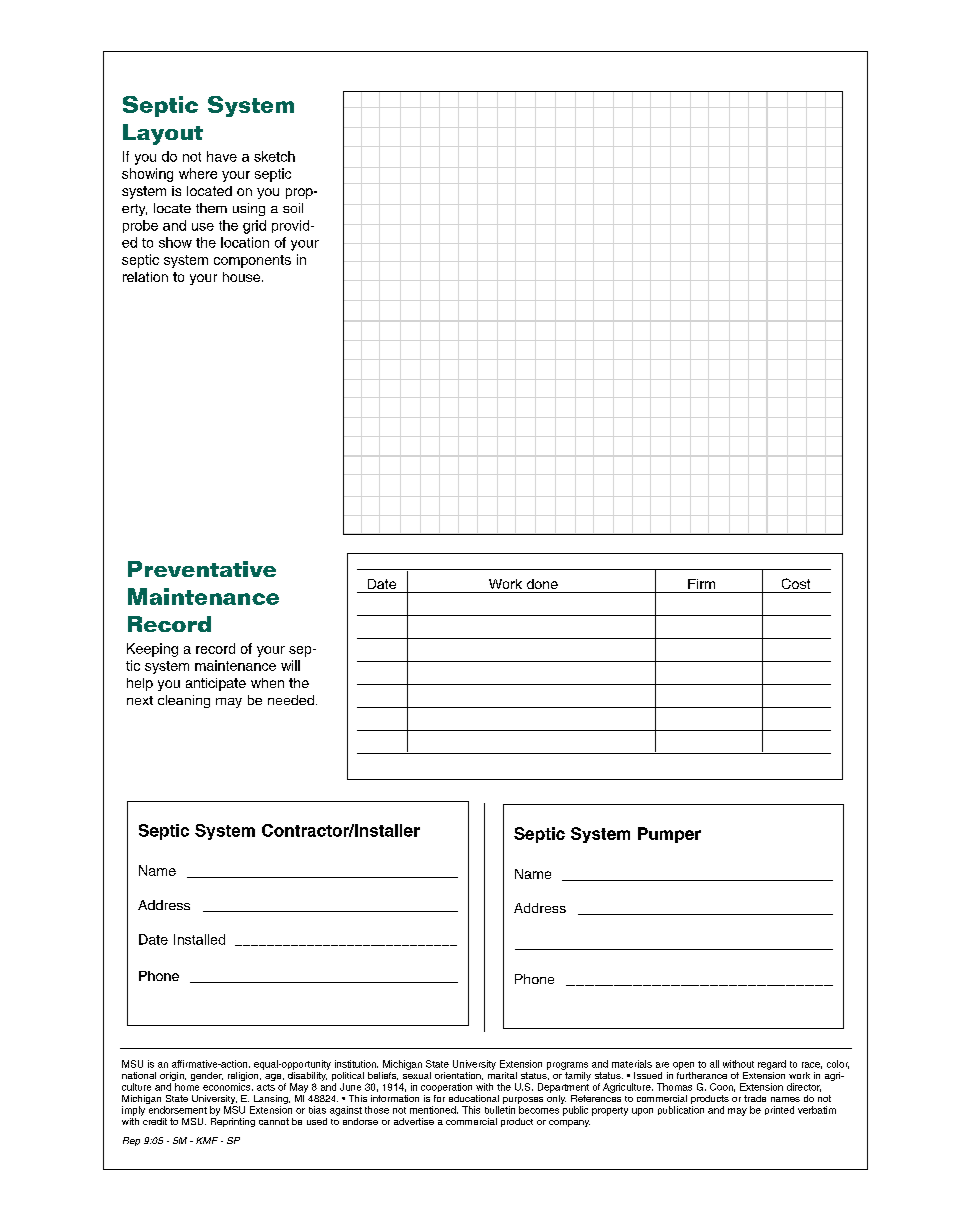 This image has height=1213, width=980. I want to click on Pumper, so click(669, 835).
